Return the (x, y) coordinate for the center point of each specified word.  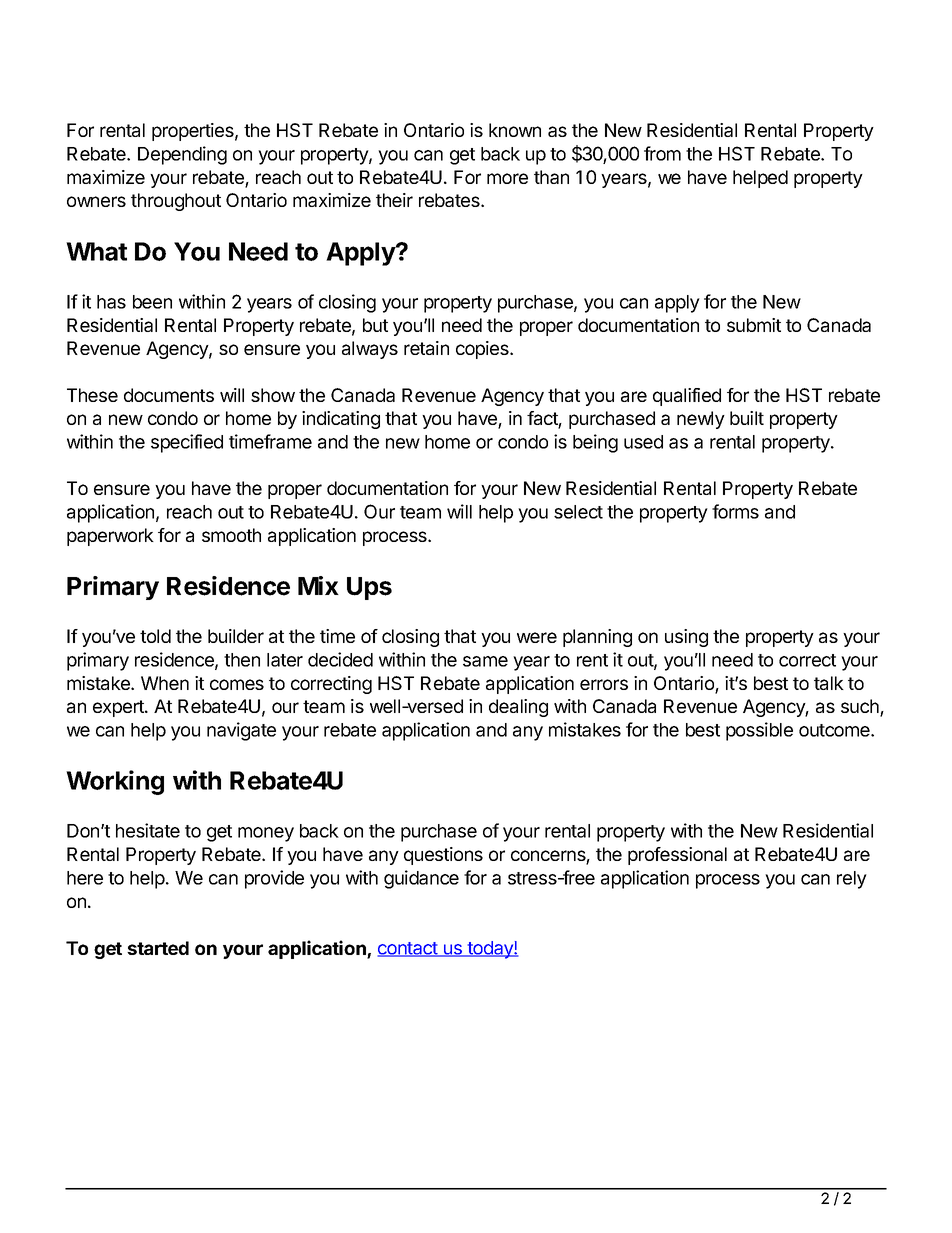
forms (735, 511)
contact (408, 949)
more (507, 178)
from (662, 153)
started (158, 948)
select (578, 512)
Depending (182, 155)
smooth (231, 535)
